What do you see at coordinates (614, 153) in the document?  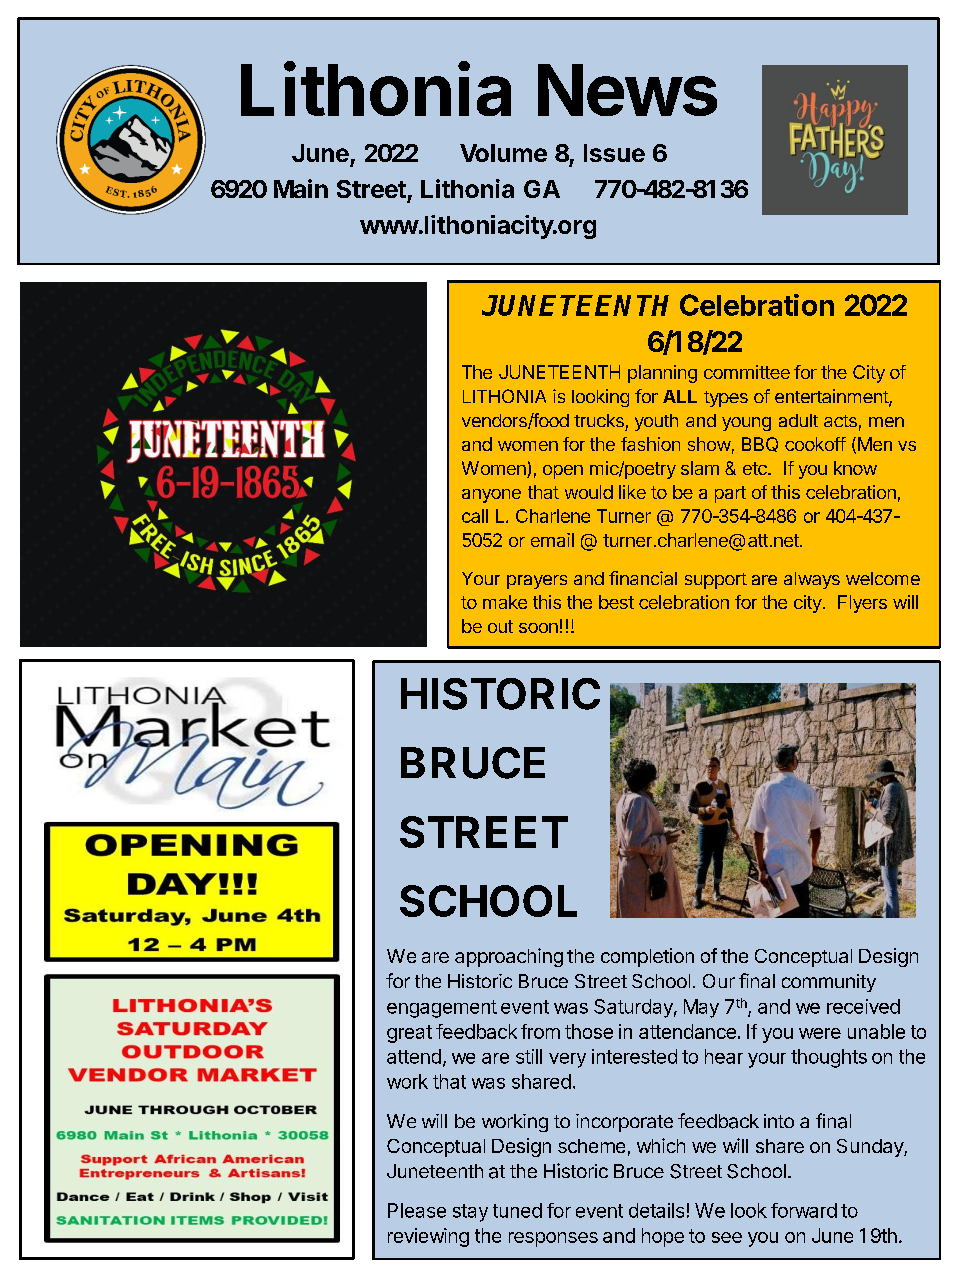 I see `Issue` at bounding box center [614, 153].
